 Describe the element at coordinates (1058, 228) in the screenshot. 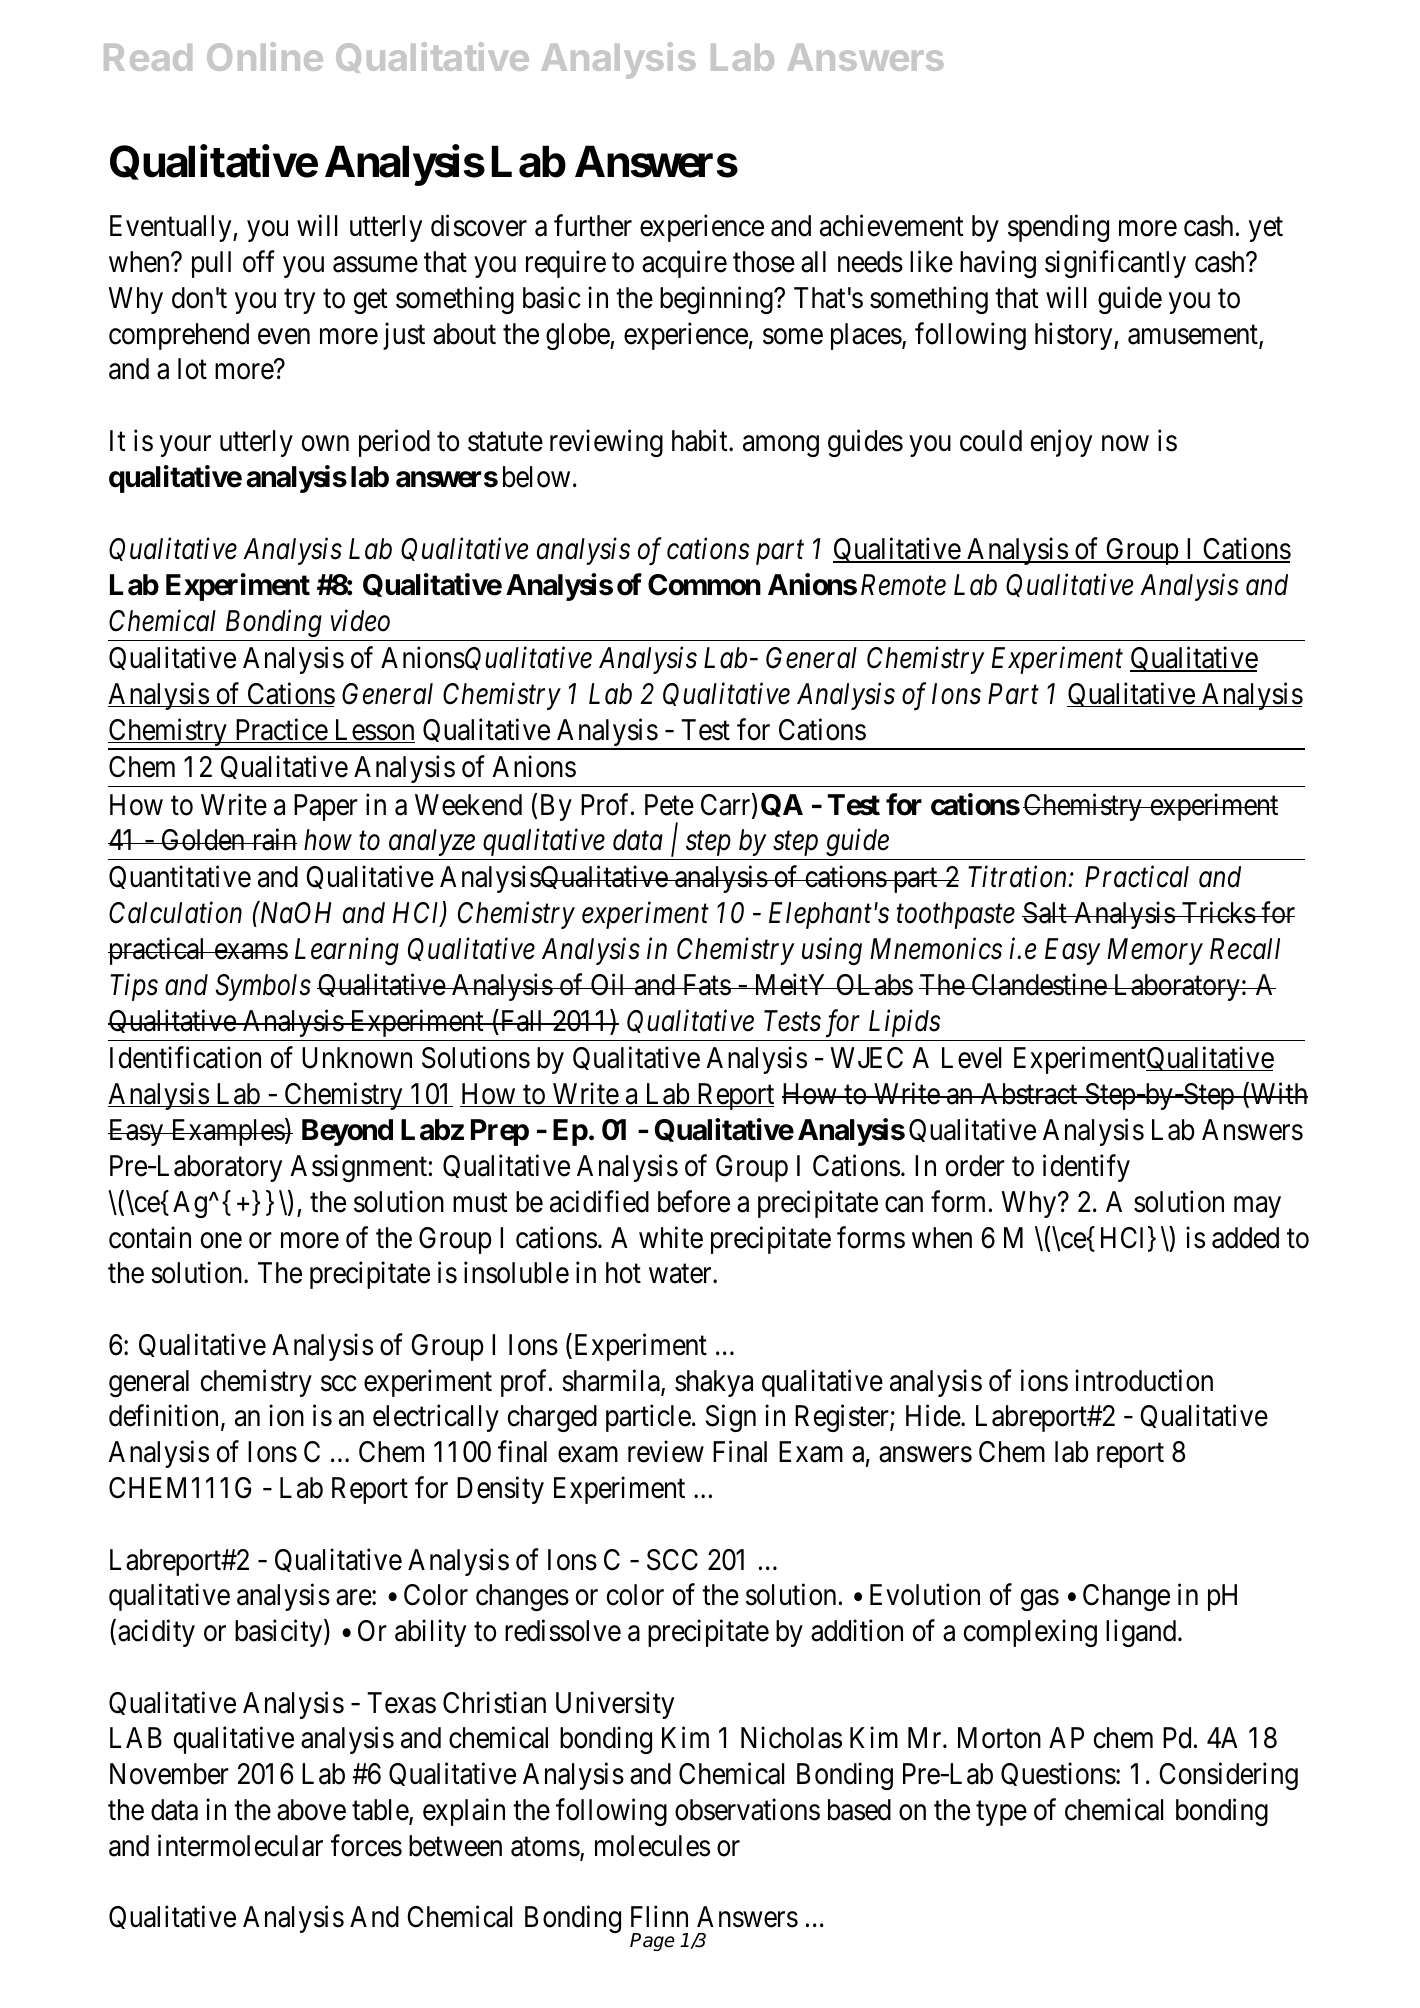

I see `spending` at that location.
